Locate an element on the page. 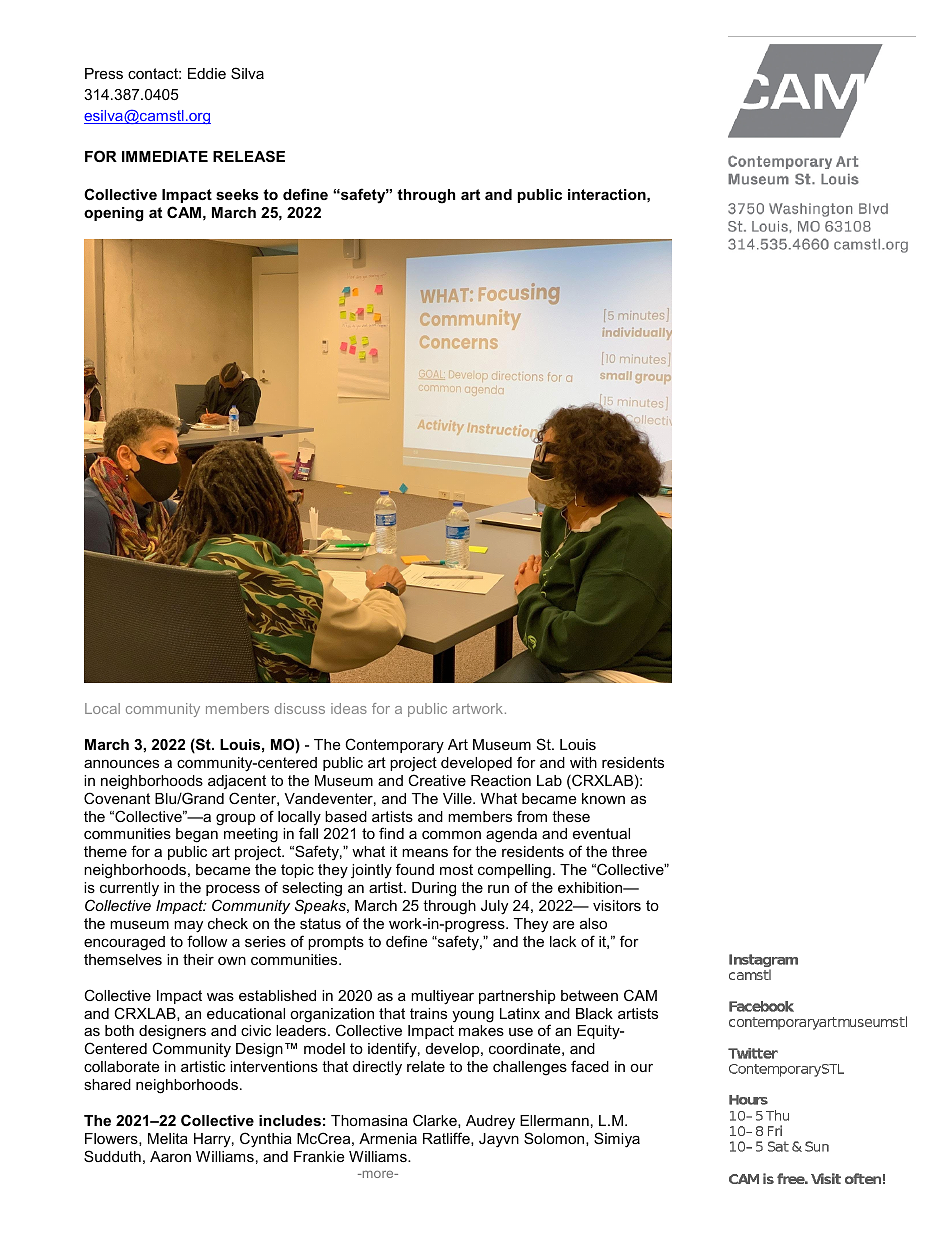 This page has width=952, height=1233. with is located at coordinates (583, 762).
